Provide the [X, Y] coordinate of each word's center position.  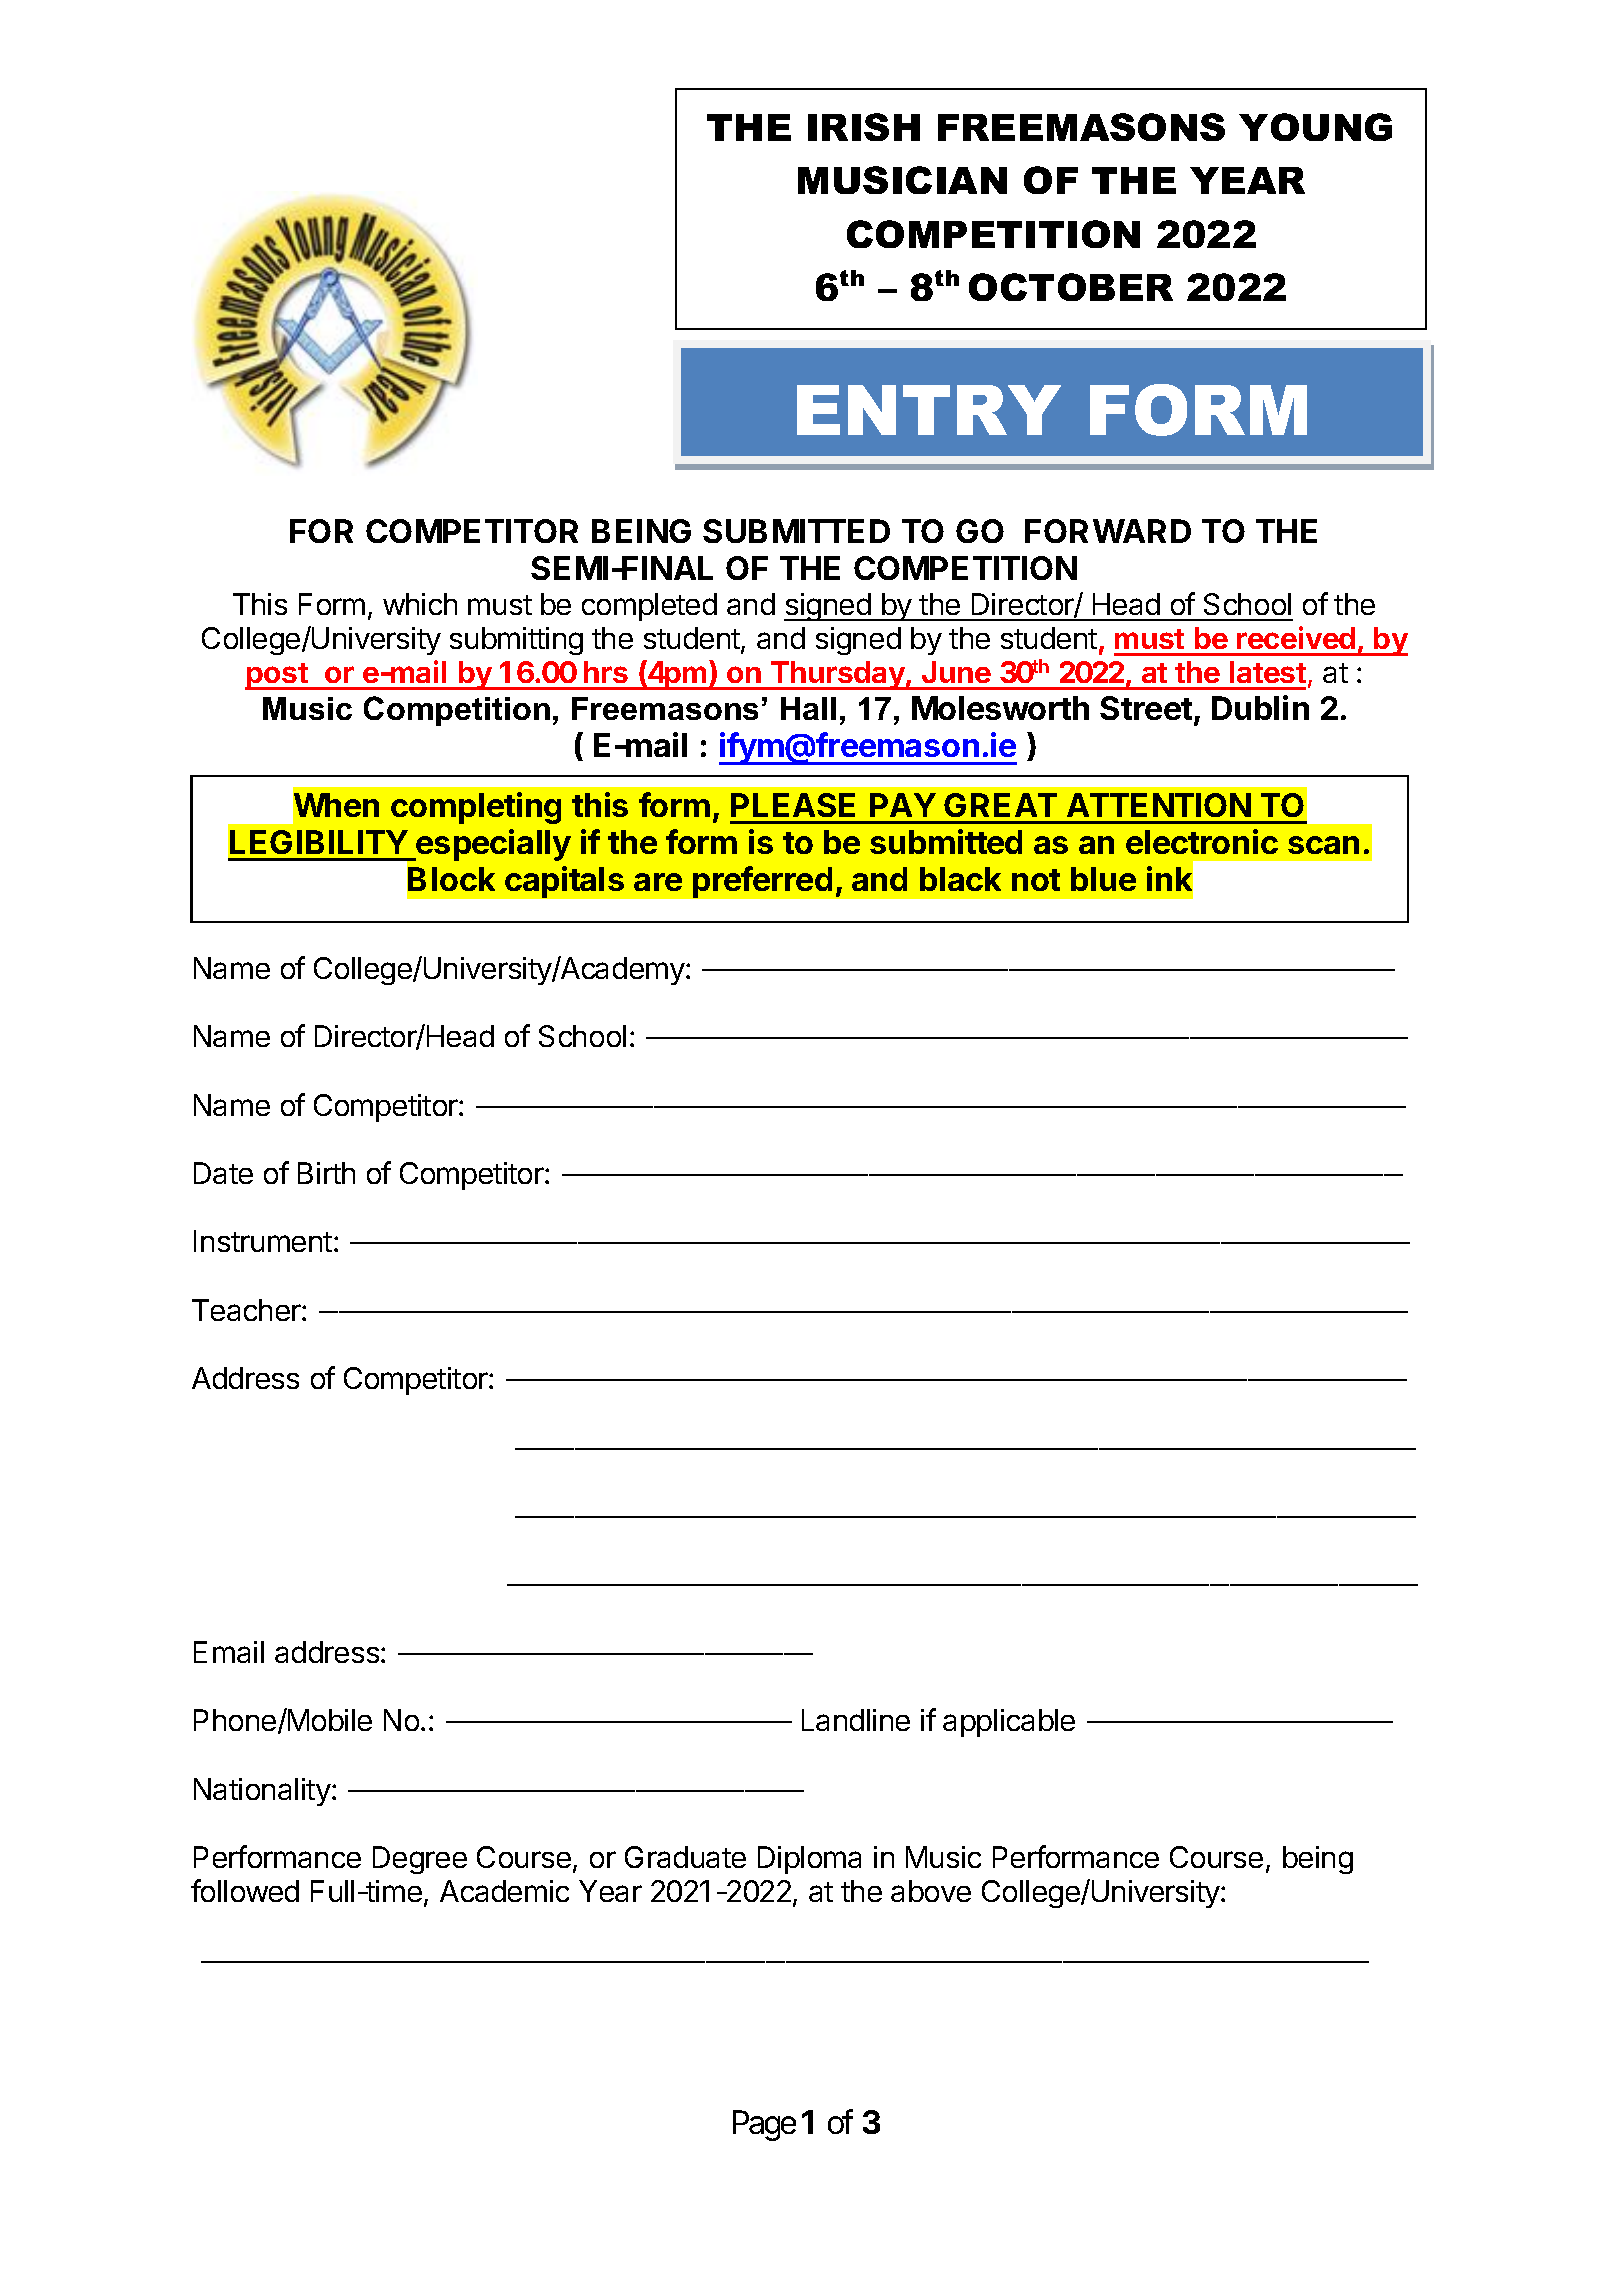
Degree [420, 1860]
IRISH [864, 127]
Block [451, 879]
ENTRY [929, 410]
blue [1103, 879]
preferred [762, 882]
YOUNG [1315, 127]
